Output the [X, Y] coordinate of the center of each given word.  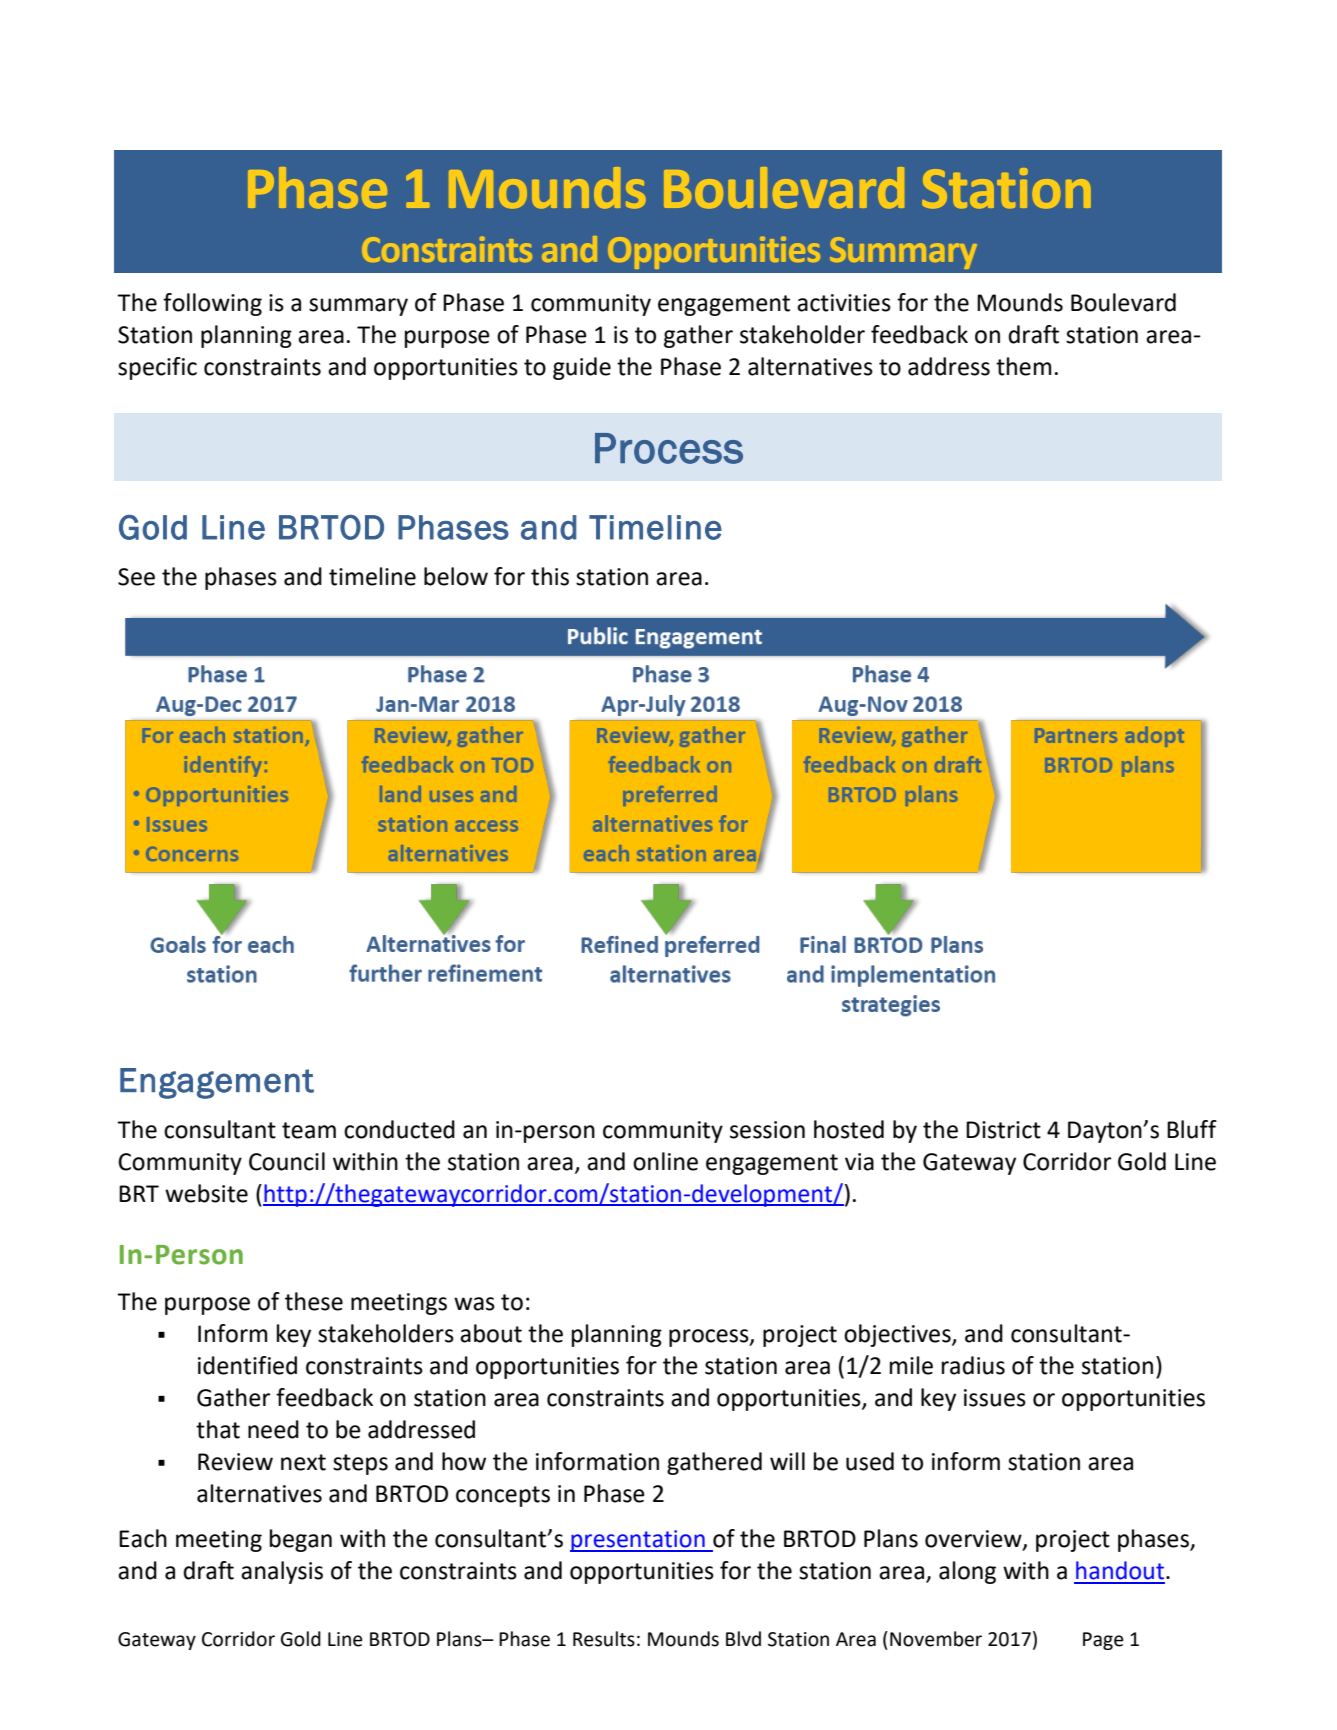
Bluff [1192, 1129]
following [212, 304]
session [767, 1130]
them [1023, 366]
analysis [282, 1572]
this [550, 576]
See [136, 577]
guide [582, 368]
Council [287, 1161]
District [1003, 1130]
